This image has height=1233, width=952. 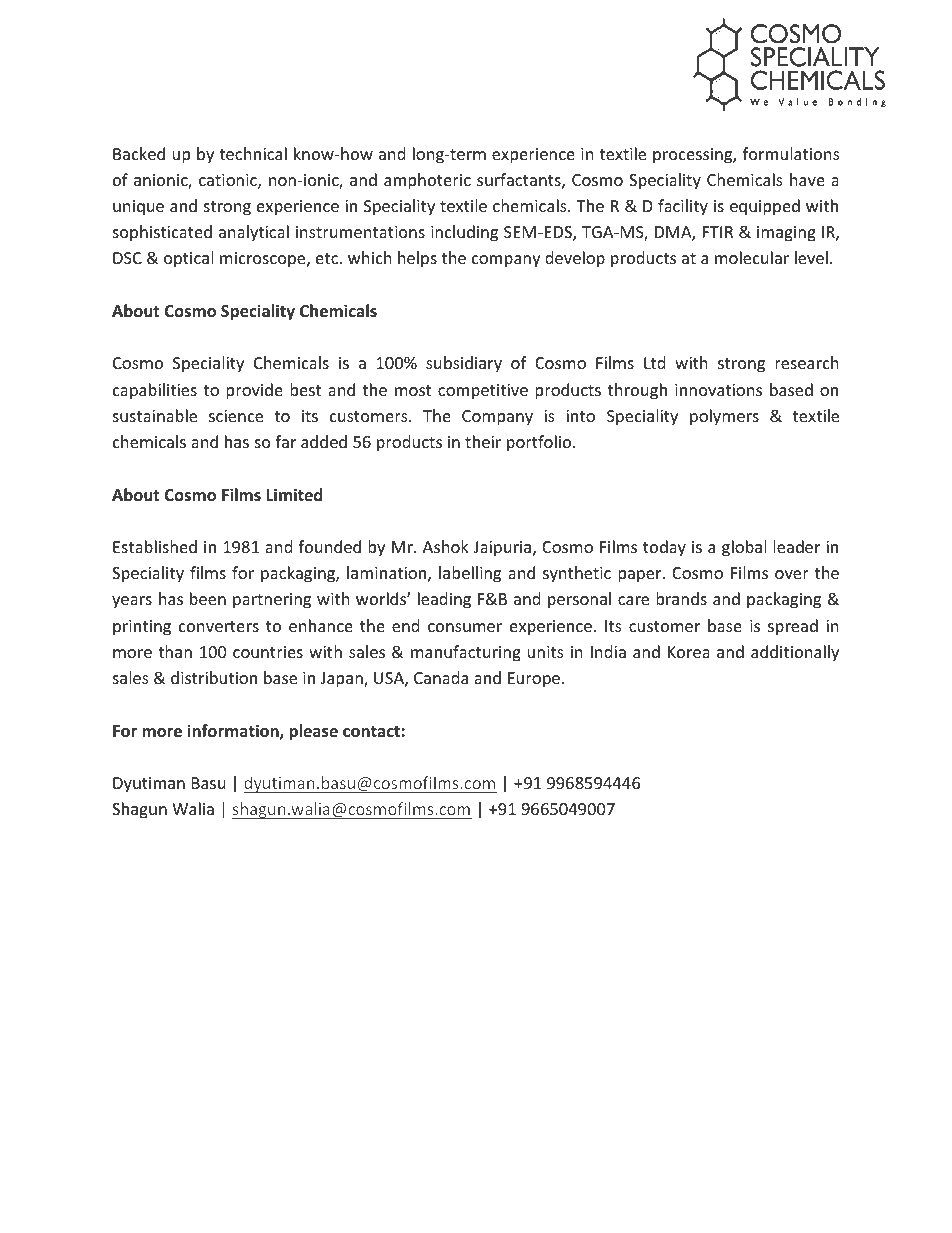 I want to click on amphoteric, so click(x=427, y=181).
